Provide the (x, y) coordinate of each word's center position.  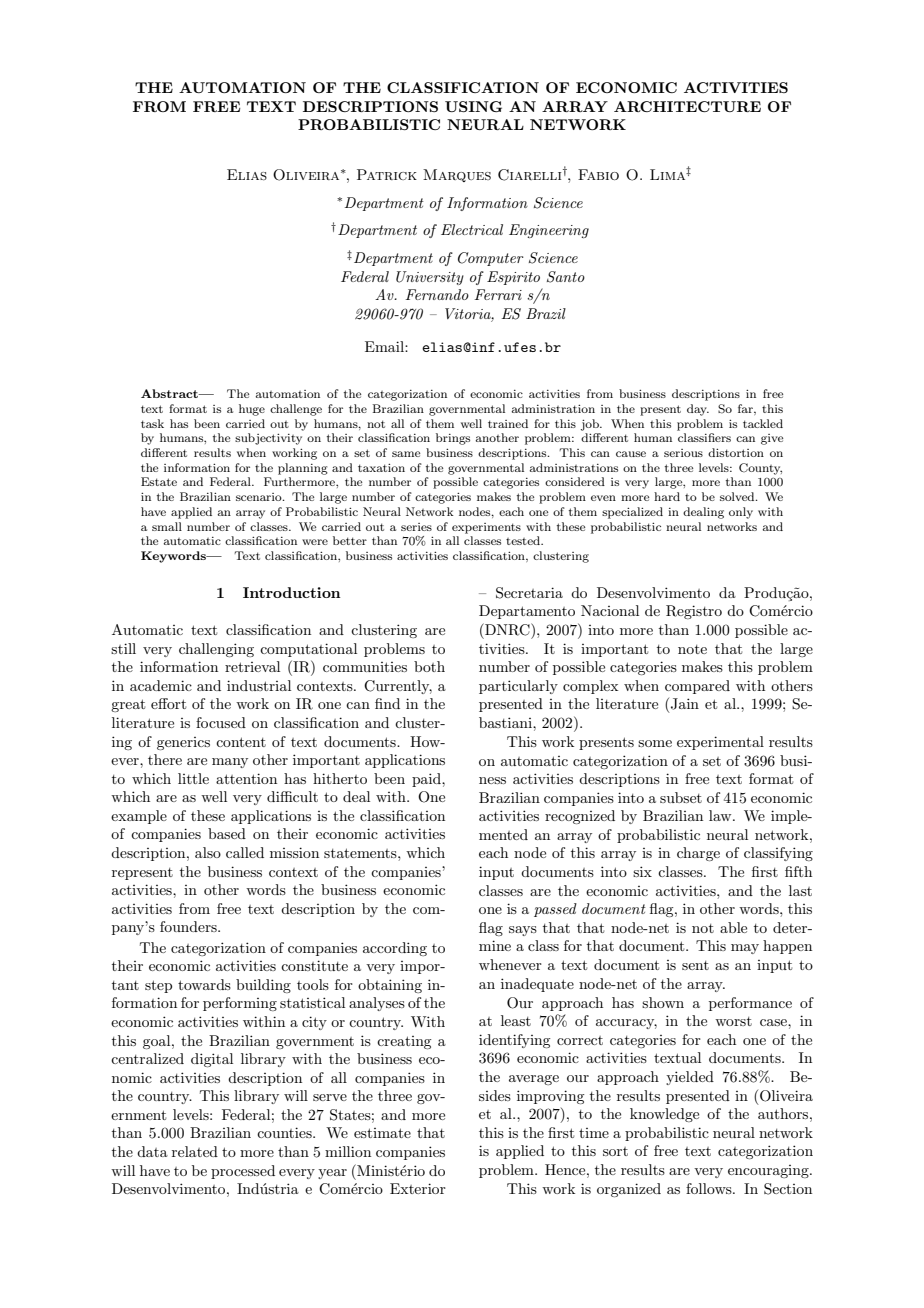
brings (453, 439)
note (692, 649)
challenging (216, 650)
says (523, 931)
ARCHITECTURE (687, 106)
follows (710, 1188)
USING (473, 106)
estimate (382, 1133)
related (195, 1151)
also (208, 852)
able (733, 927)
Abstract (170, 393)
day (698, 410)
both (429, 666)
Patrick (387, 174)
